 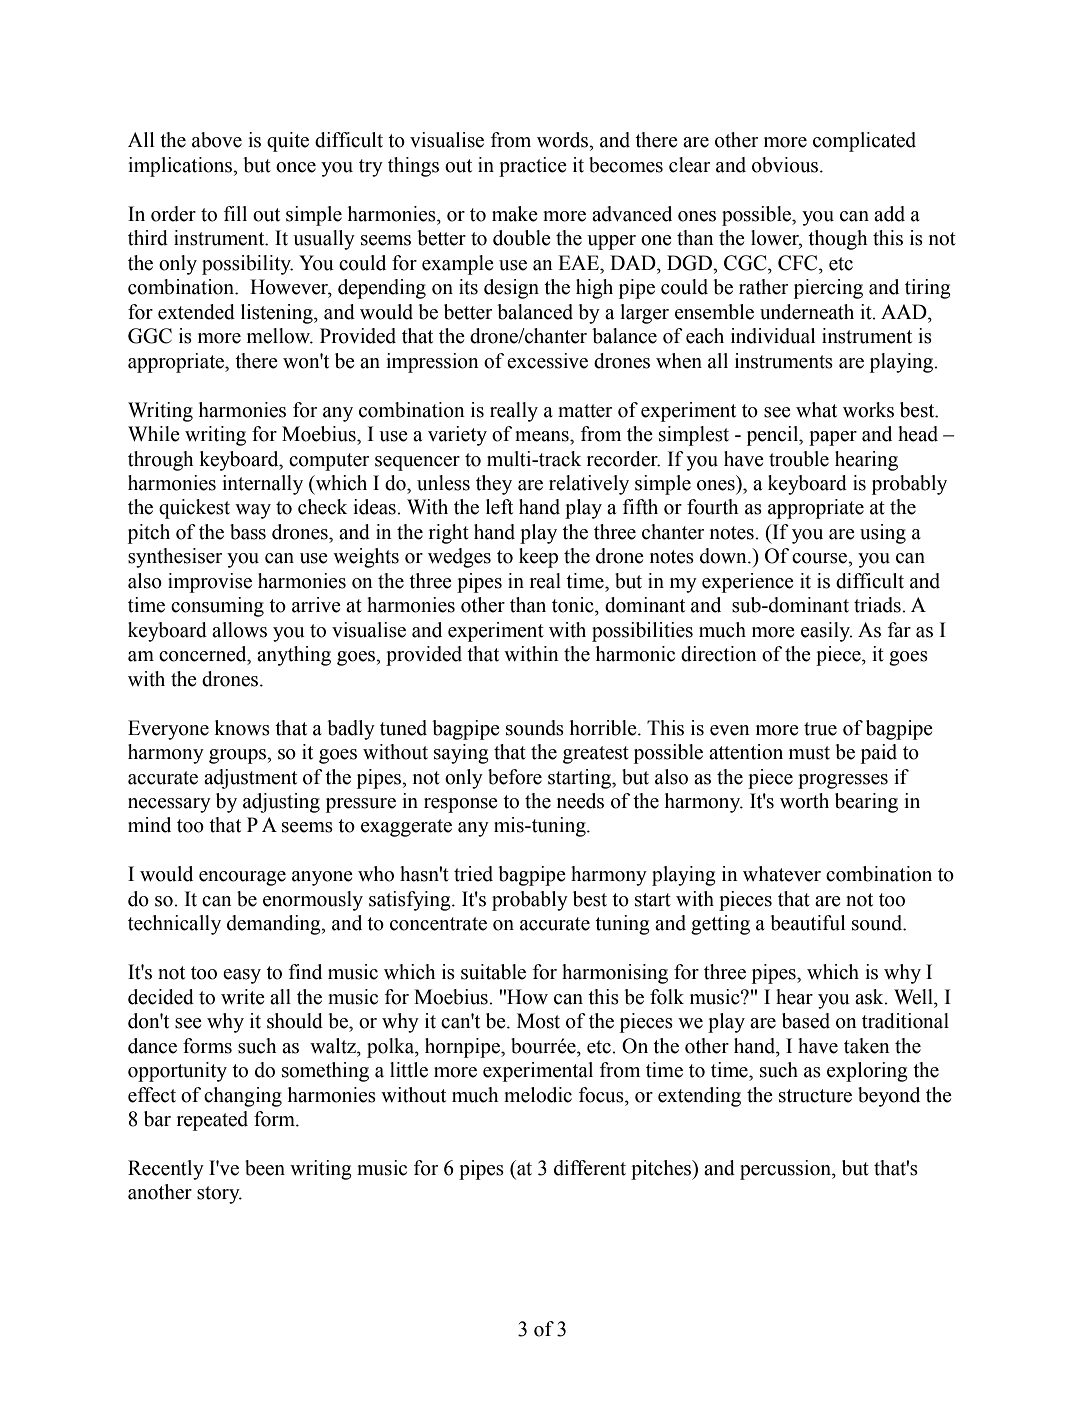 What do you see at coordinates (883, 534) in the screenshot?
I see `using` at bounding box center [883, 534].
